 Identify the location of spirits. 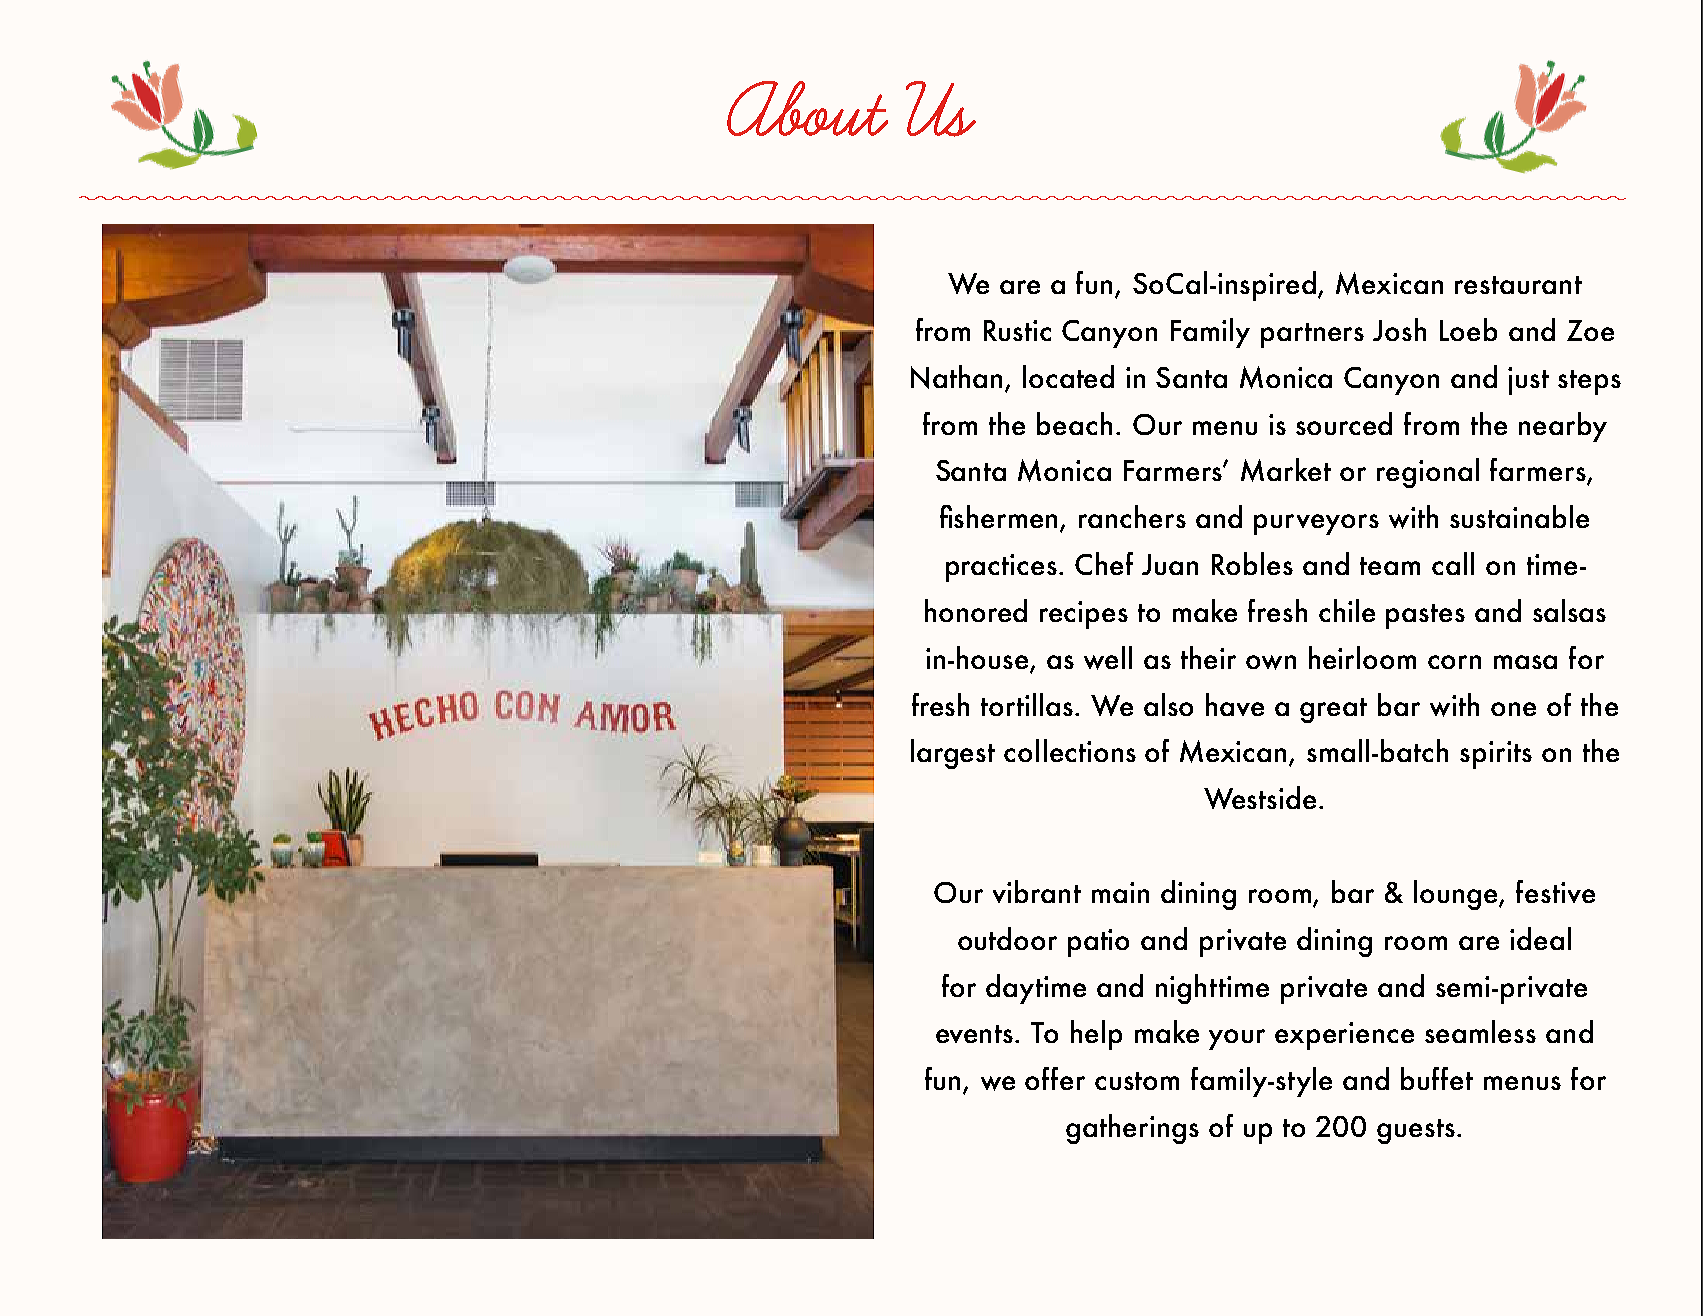
(1496, 755).
